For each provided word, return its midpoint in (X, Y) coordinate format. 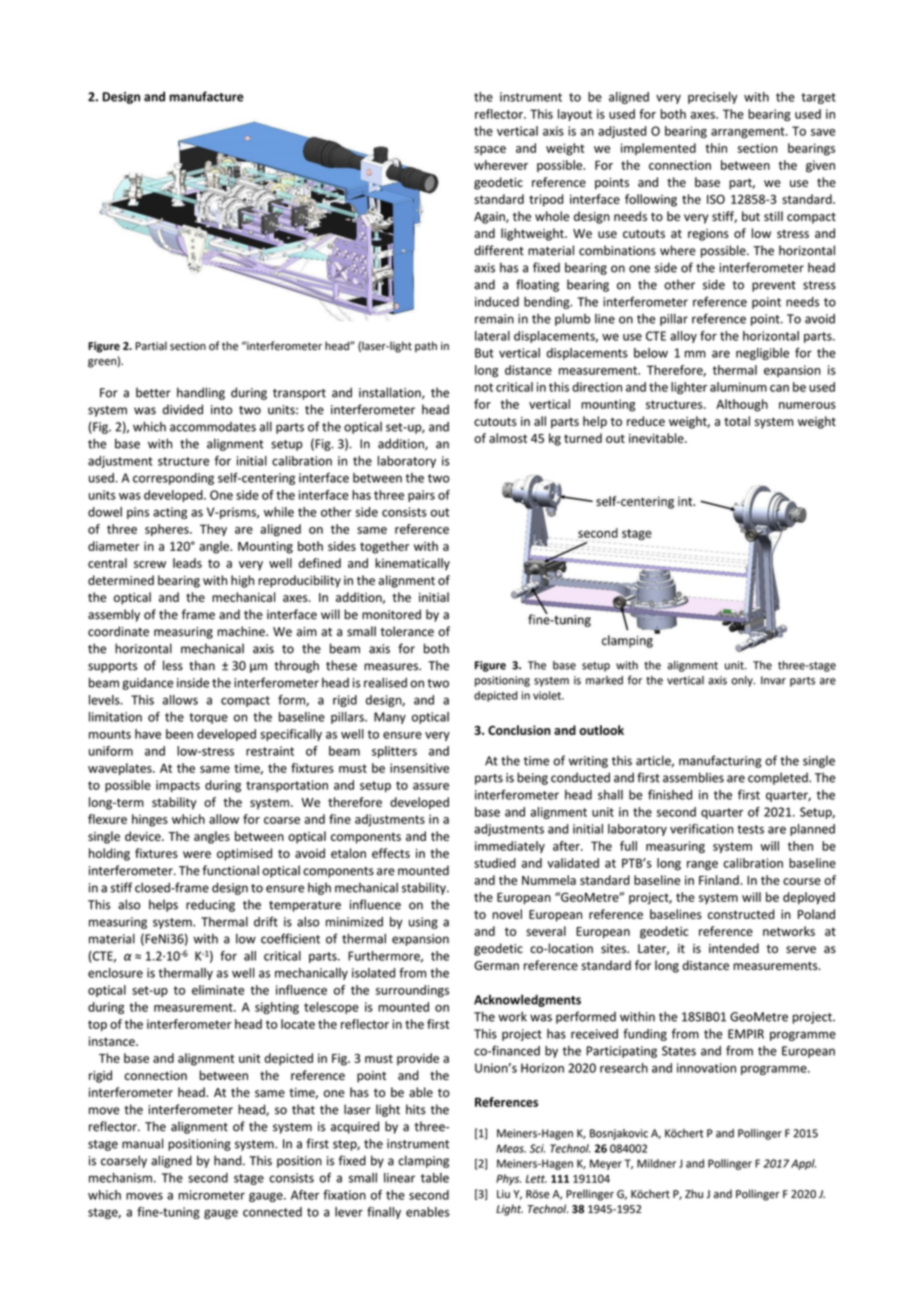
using (423, 923)
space (490, 150)
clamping (423, 1161)
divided (183, 409)
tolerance (407, 631)
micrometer (211, 1195)
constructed (741, 914)
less (173, 665)
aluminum (738, 387)
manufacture (206, 96)
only (743, 681)
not (484, 387)
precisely (713, 98)
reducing (210, 905)
